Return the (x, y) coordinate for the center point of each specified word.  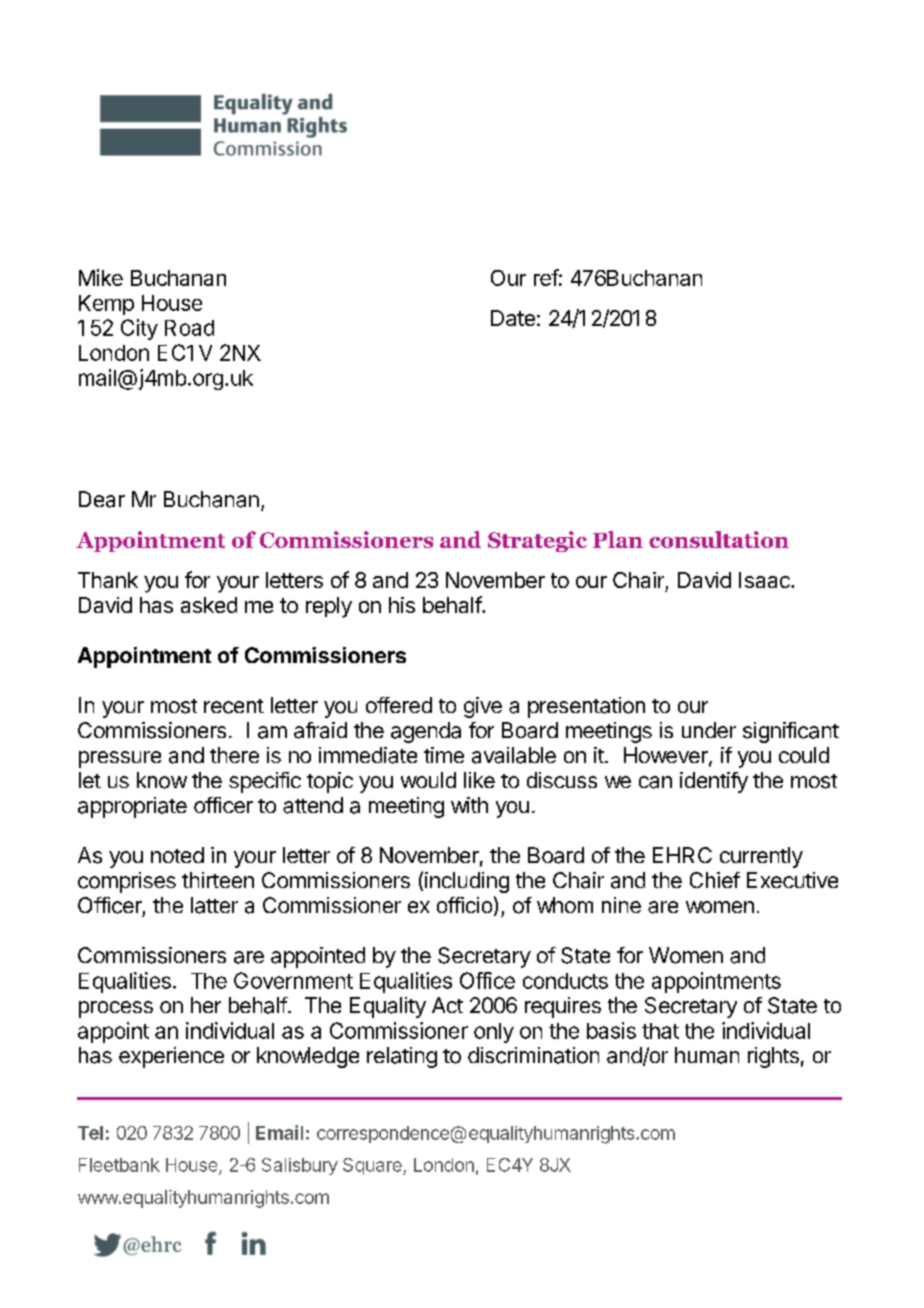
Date (513, 318)
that (660, 1031)
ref (546, 277)
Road (189, 328)
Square (373, 1166)
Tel (90, 1133)
